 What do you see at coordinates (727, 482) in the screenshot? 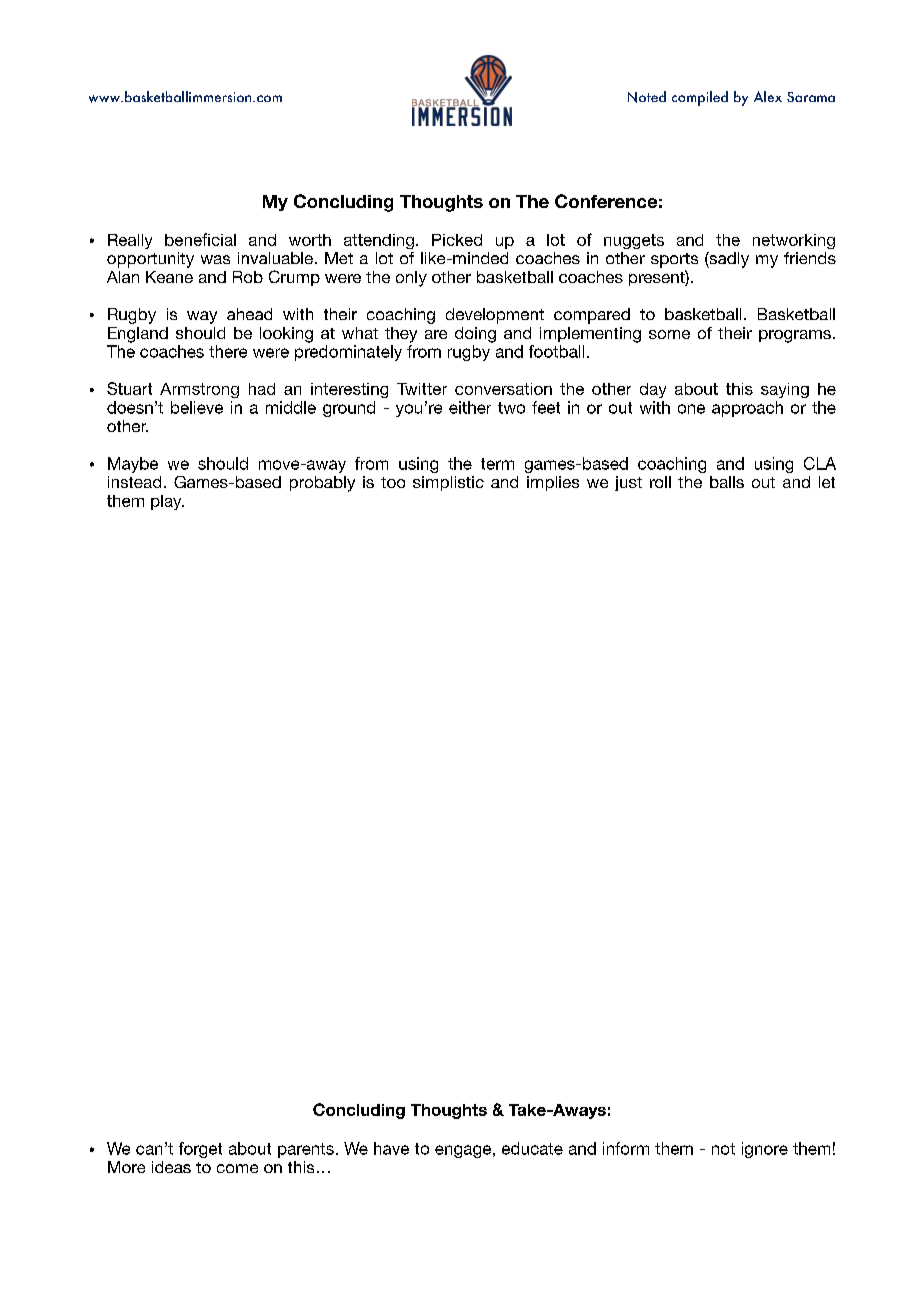
I see `balls` at bounding box center [727, 482].
